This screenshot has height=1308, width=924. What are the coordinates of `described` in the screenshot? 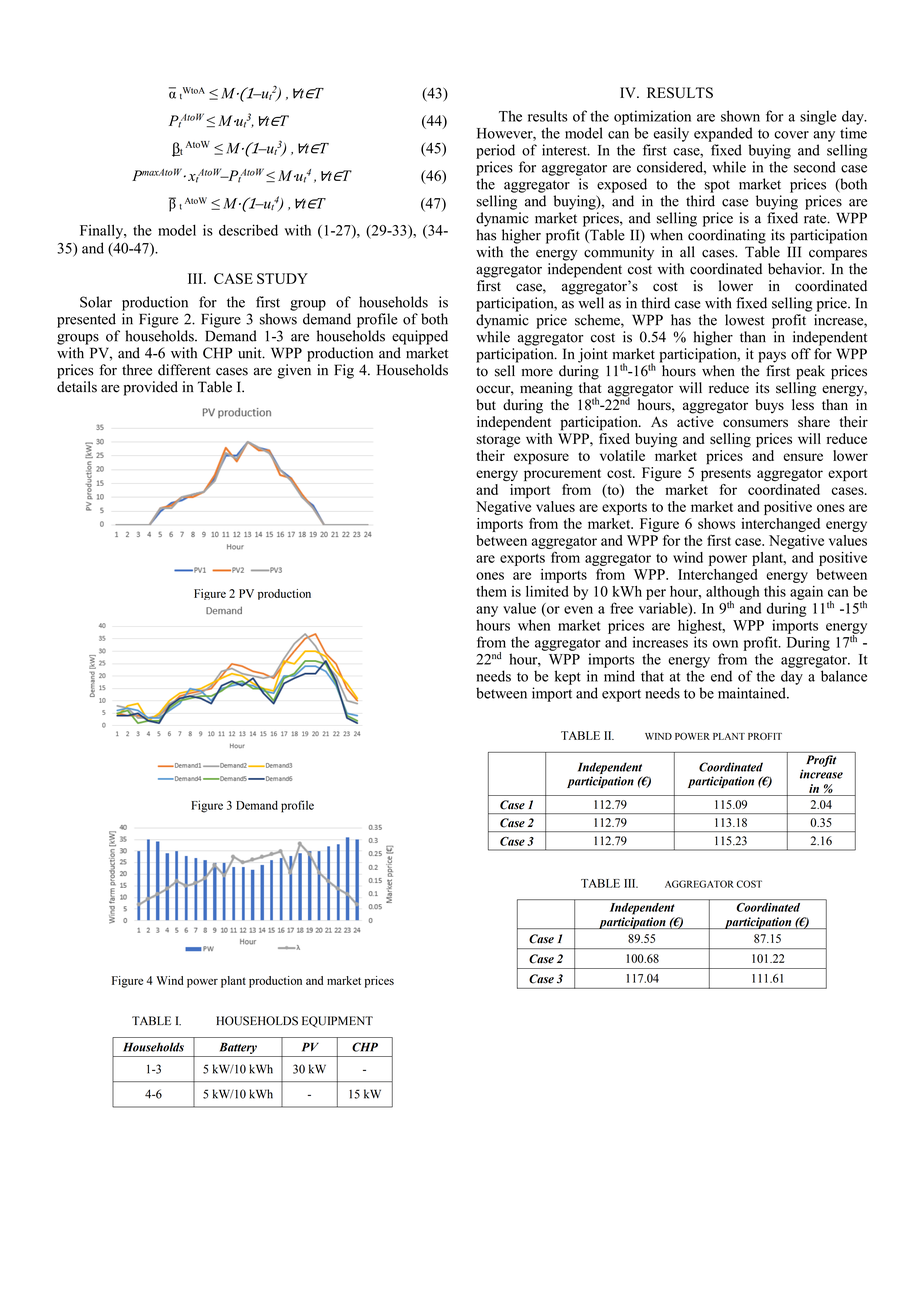 It's located at (248, 230).
